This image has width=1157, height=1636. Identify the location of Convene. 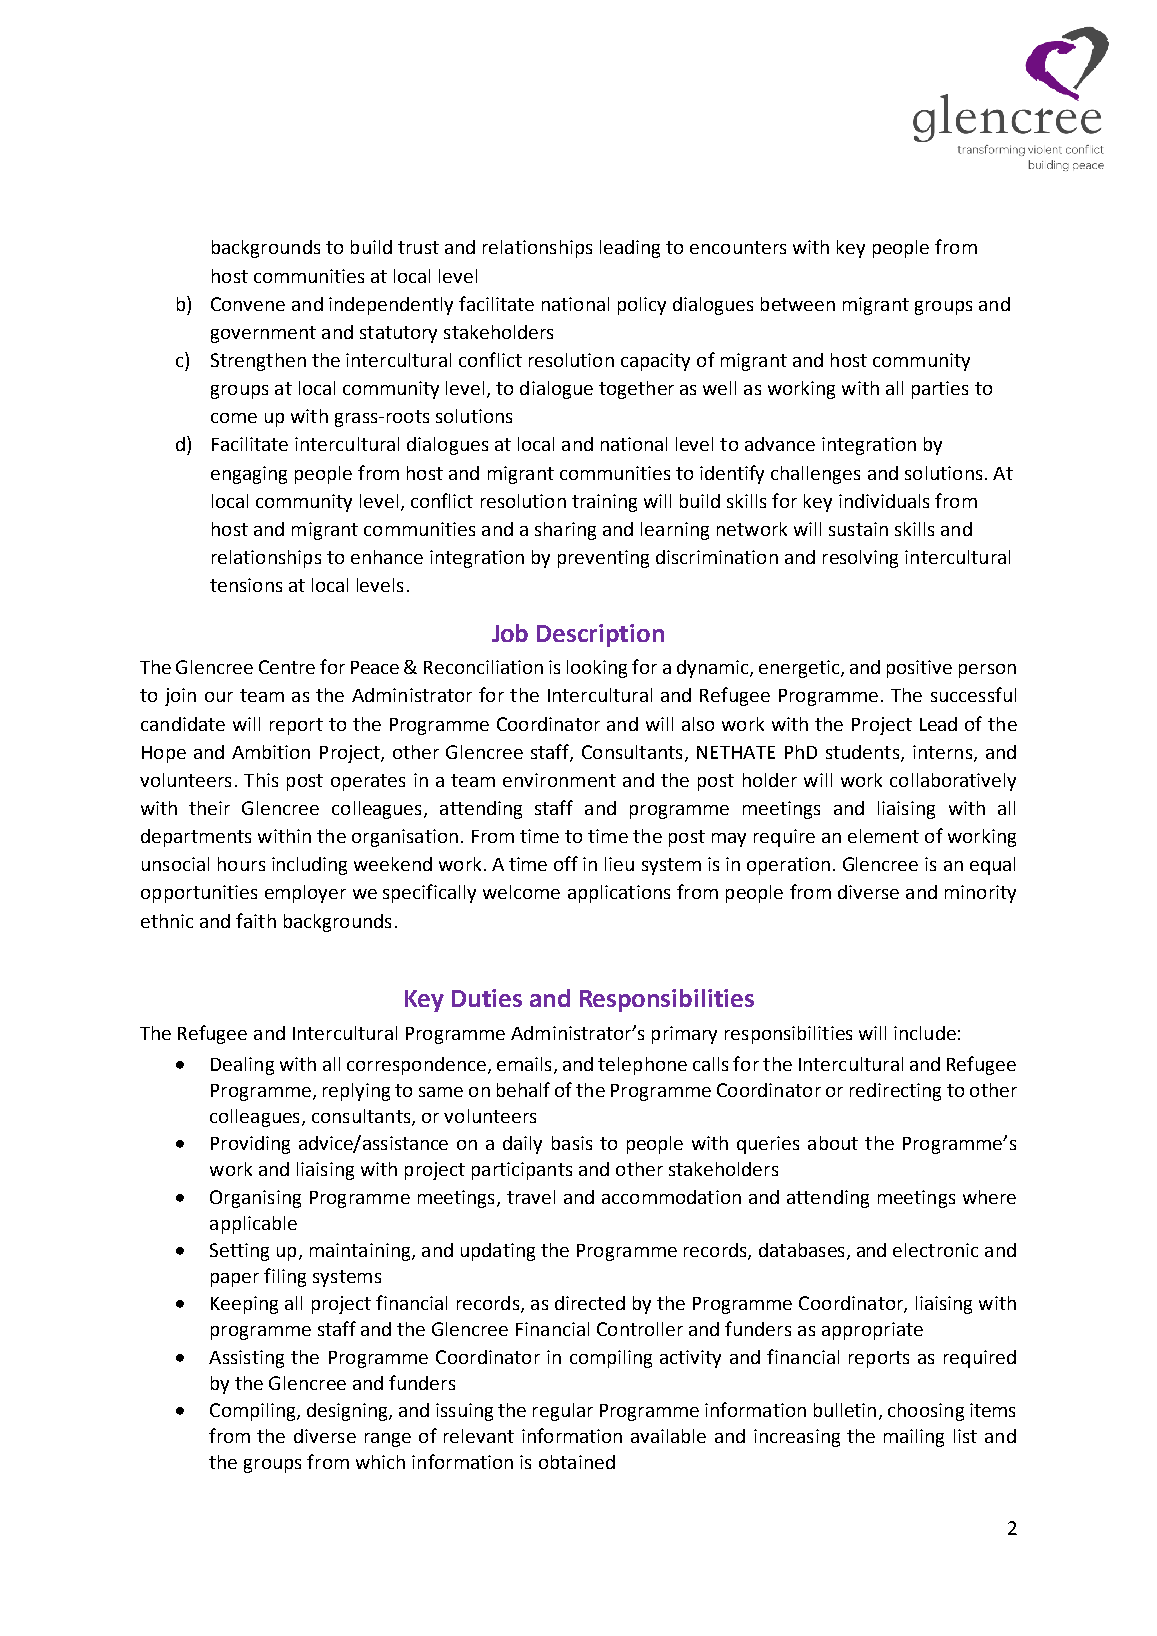
(248, 304).
